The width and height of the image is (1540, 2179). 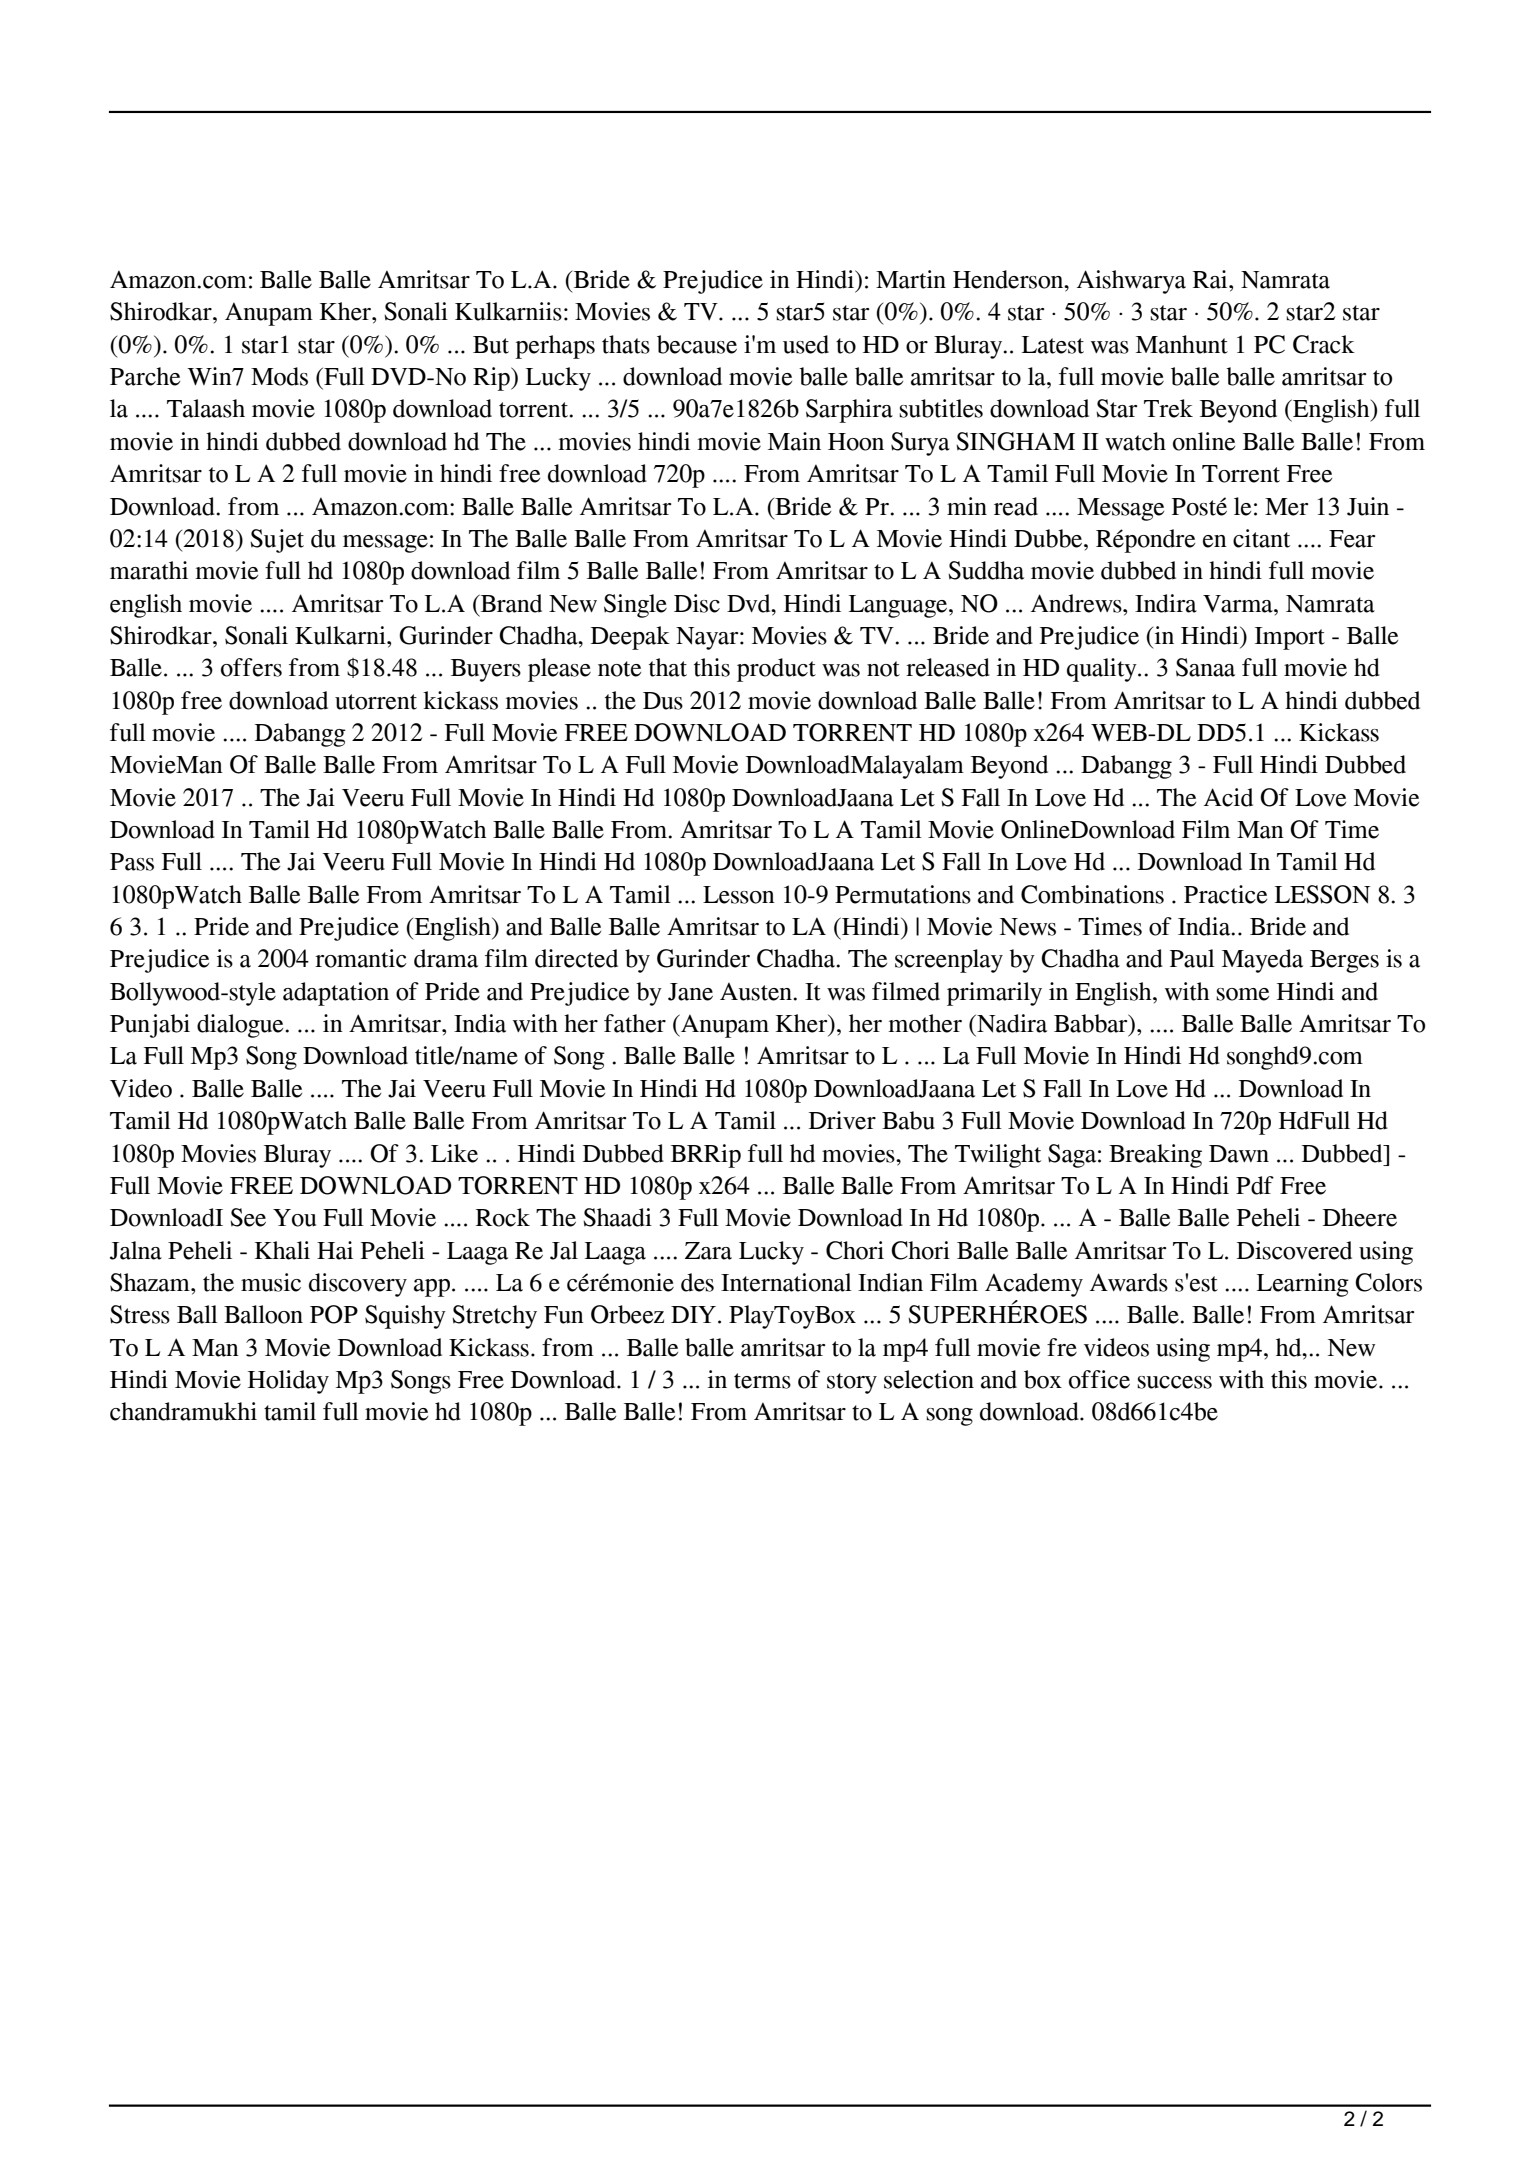 I want to click on used, so click(x=806, y=344).
